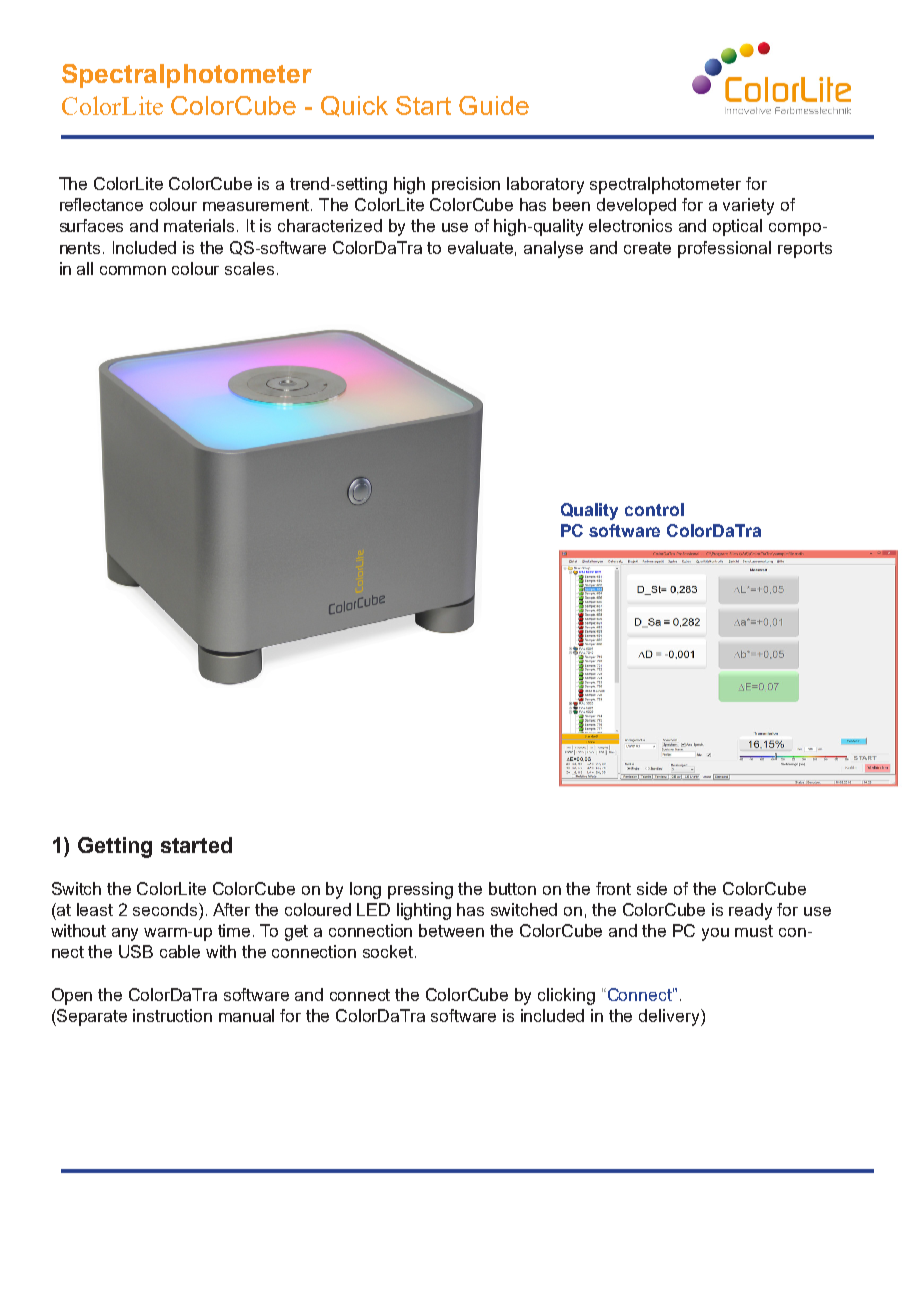 The image size is (924, 1311). Describe the element at coordinates (652, 888) in the screenshot. I see `side` at that location.
